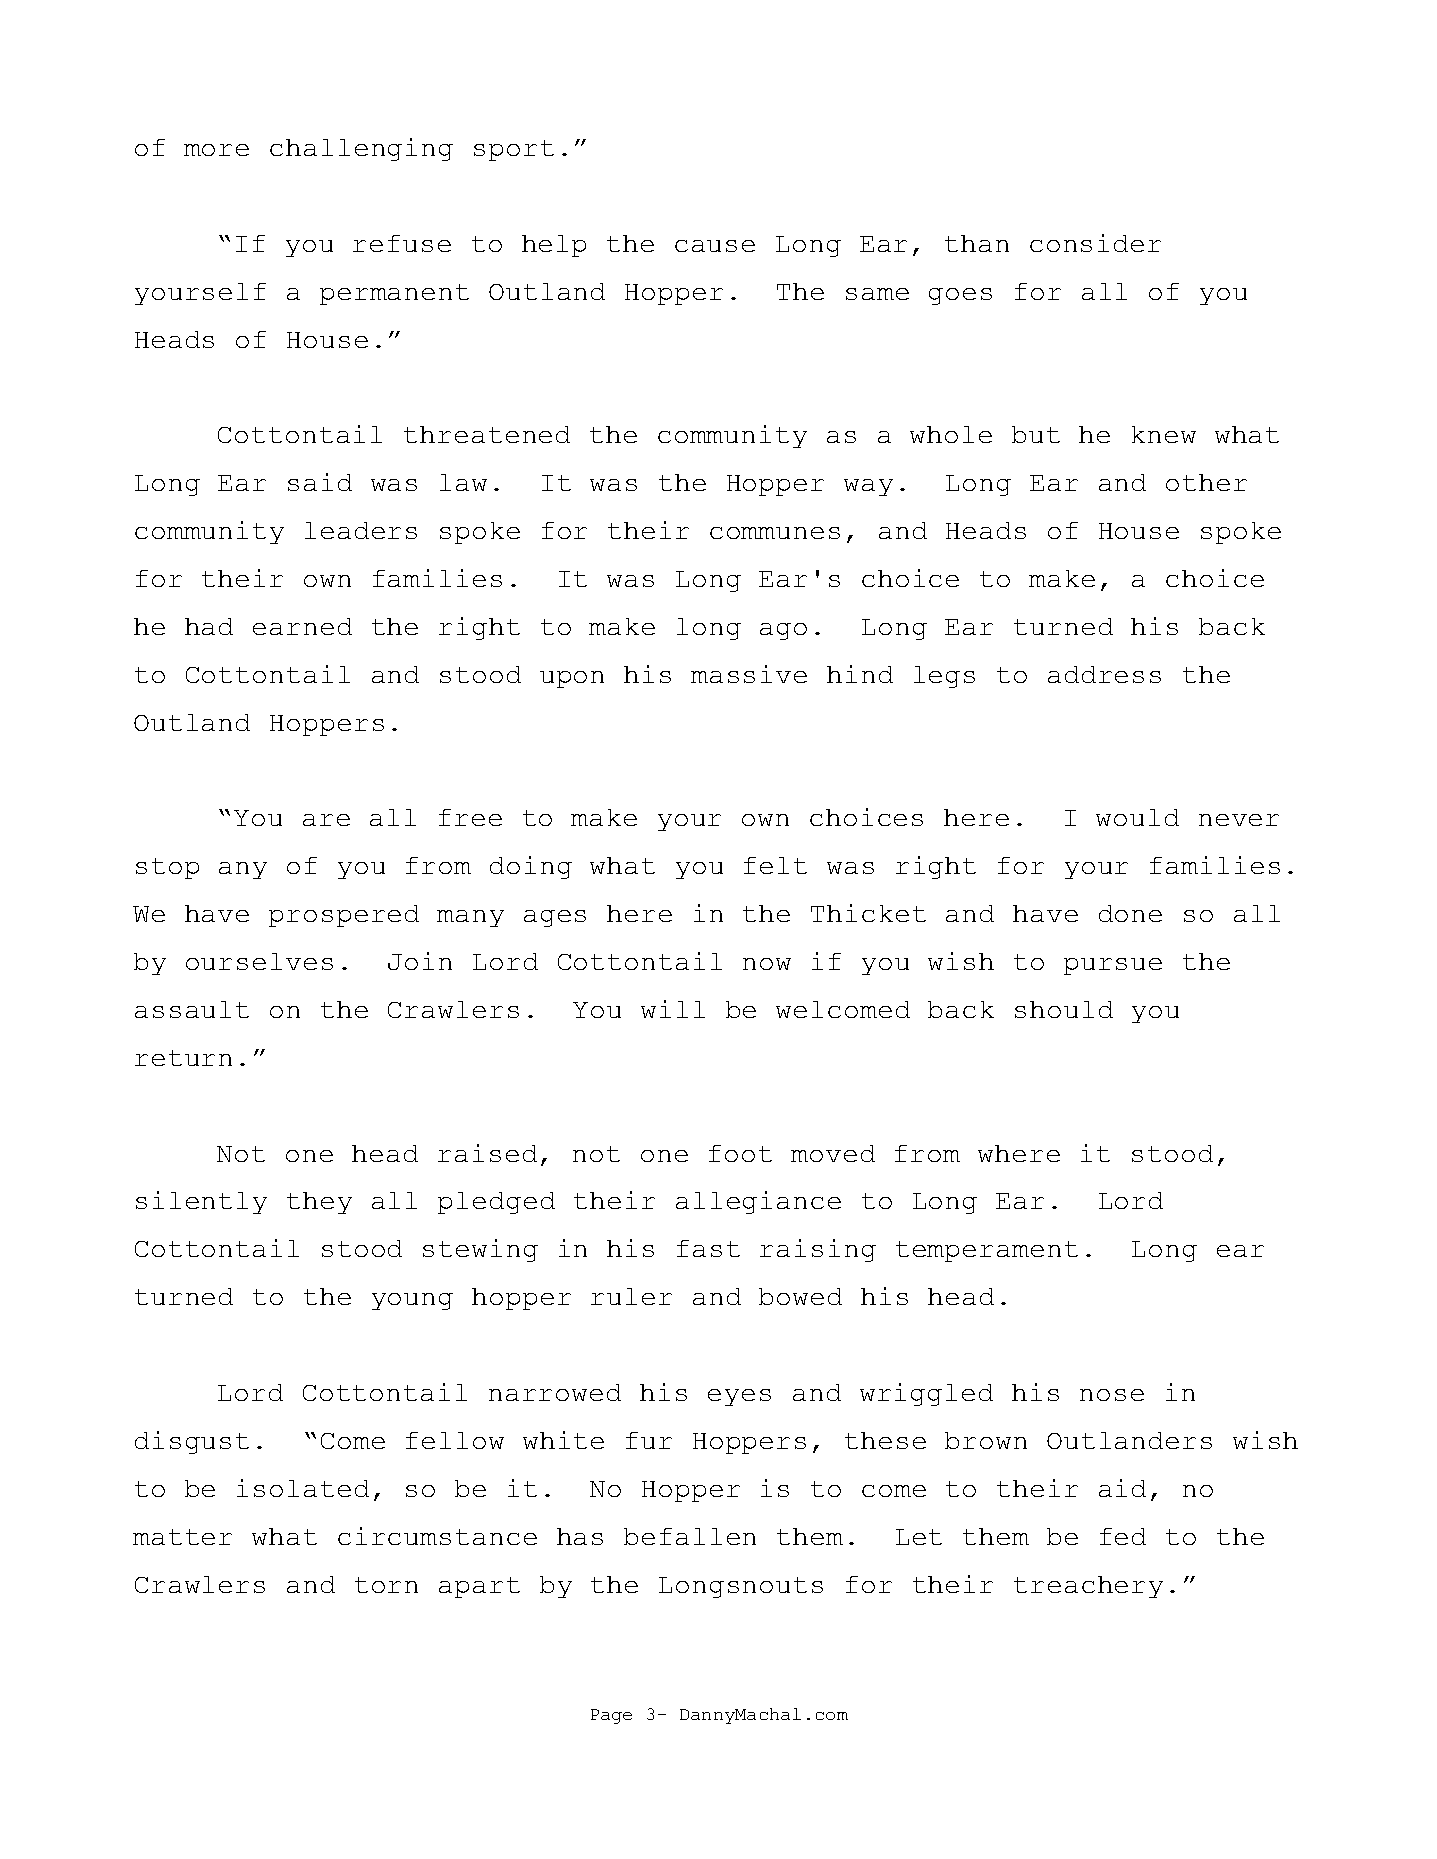 This page has width=1437, height=1859. I want to click on torn, so click(386, 1585).
